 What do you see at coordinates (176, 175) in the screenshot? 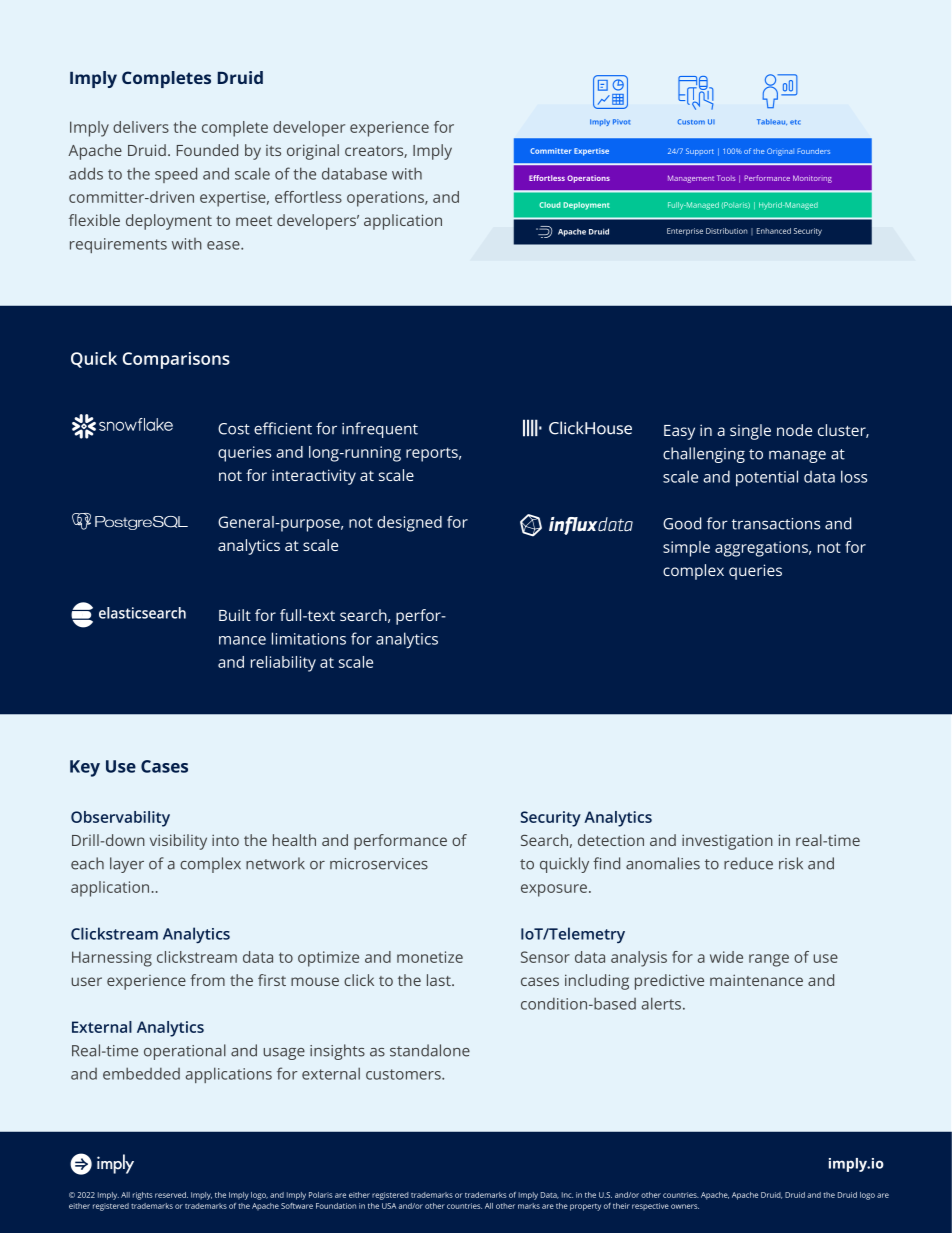
I see `speed` at bounding box center [176, 175].
